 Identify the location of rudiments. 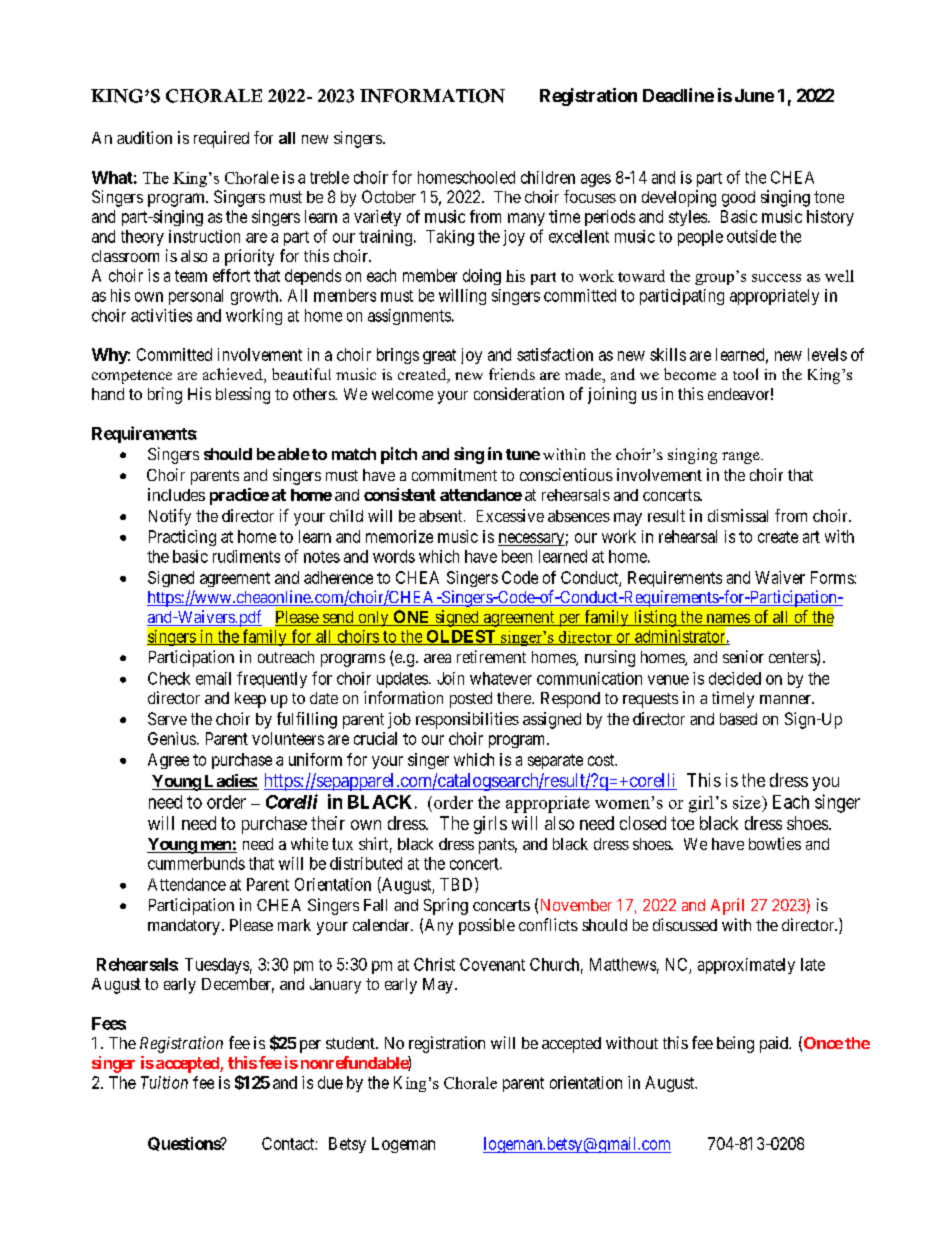
(246, 556).
